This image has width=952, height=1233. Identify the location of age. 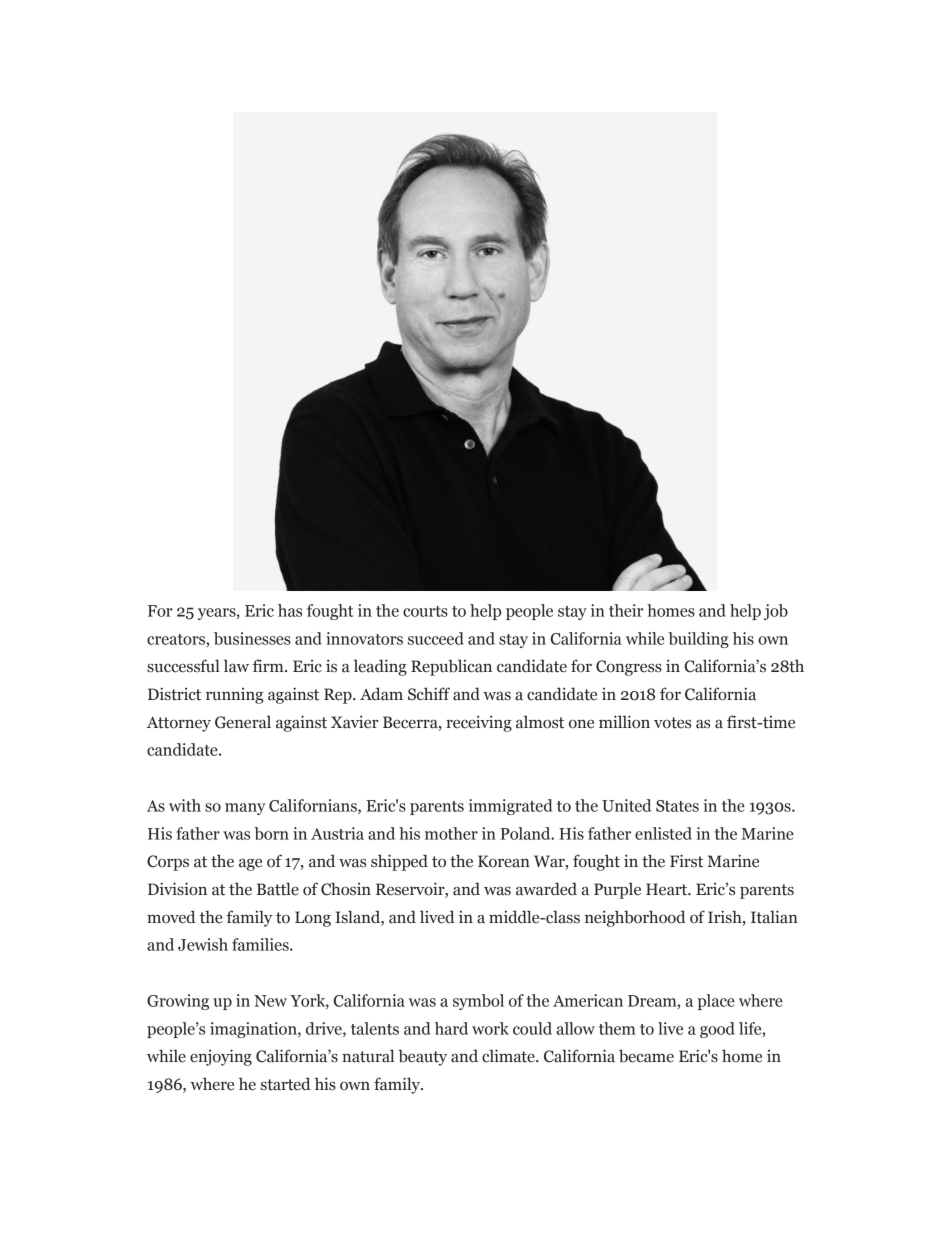
(250, 864).
